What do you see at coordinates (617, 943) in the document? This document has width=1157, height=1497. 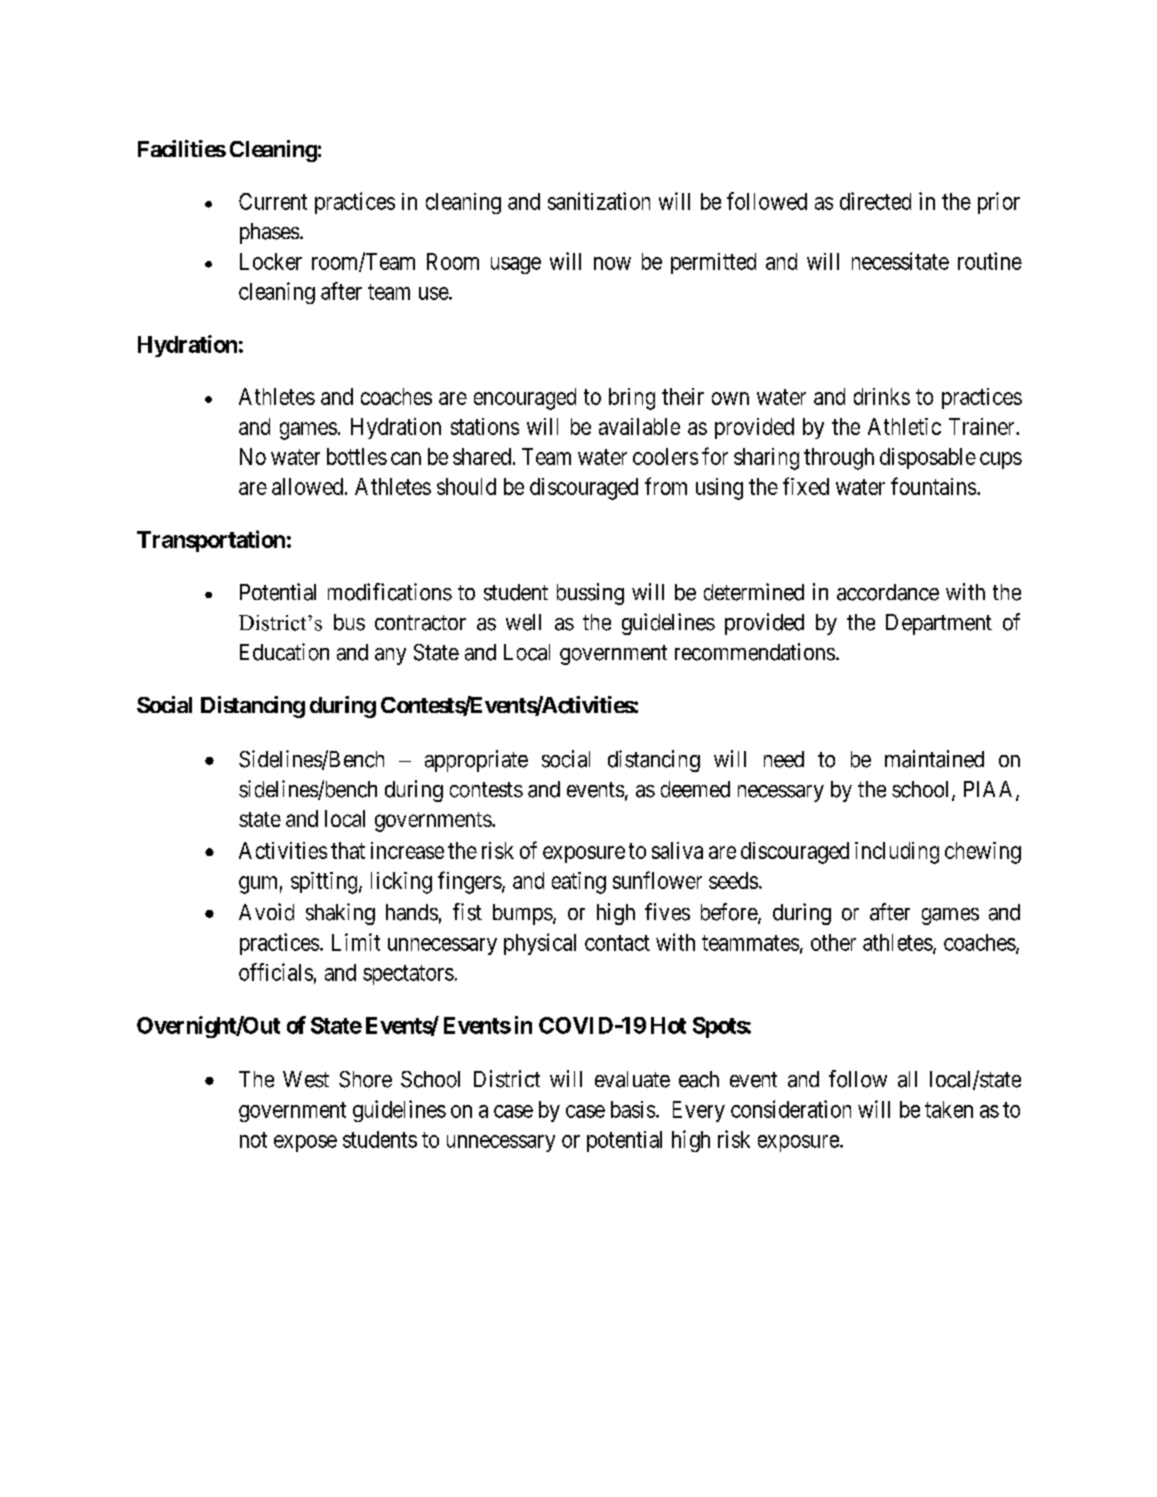 I see `contact` at bounding box center [617, 943].
